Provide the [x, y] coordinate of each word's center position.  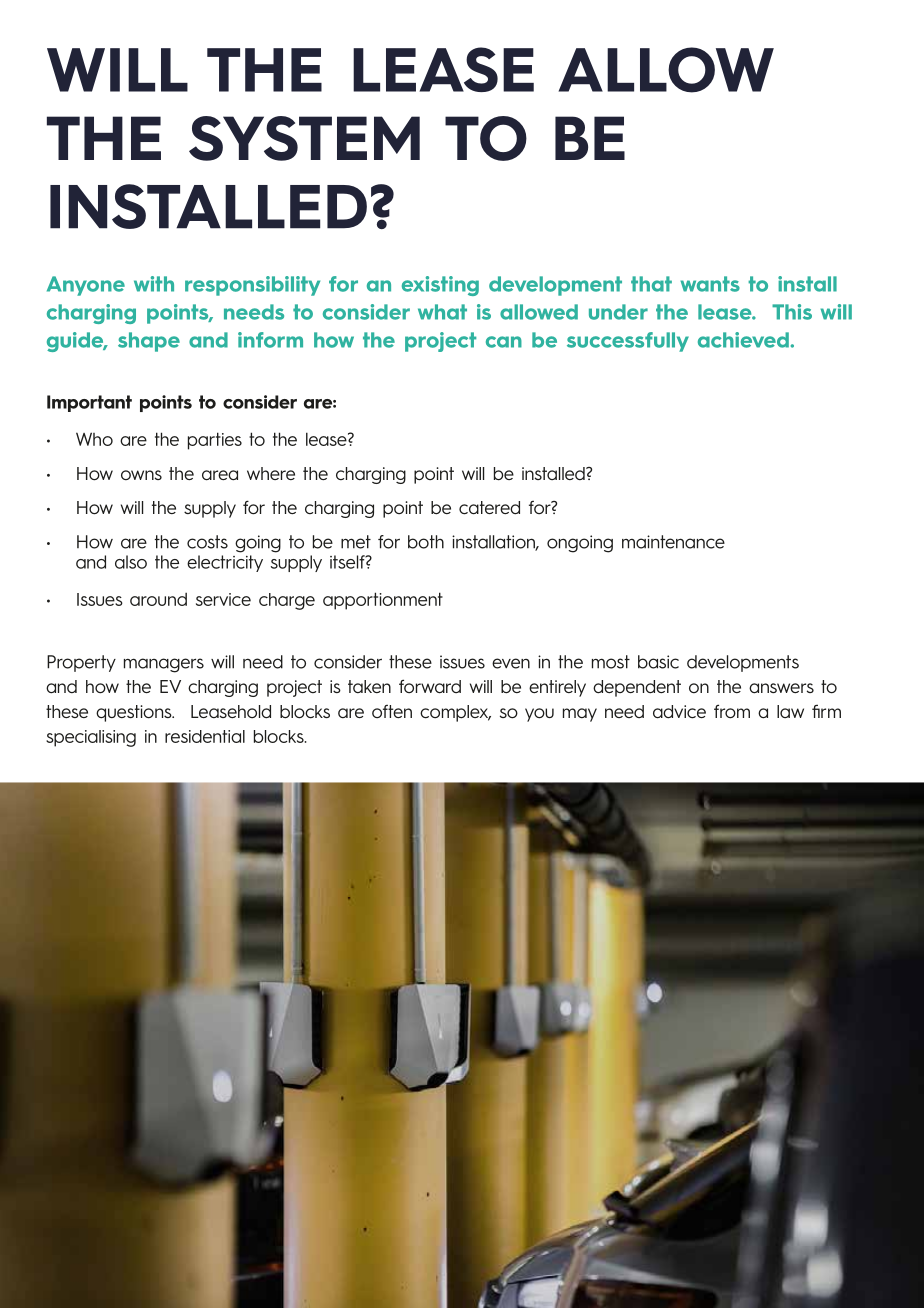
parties [215, 441]
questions [135, 713]
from [732, 711]
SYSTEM [304, 138]
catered [489, 508]
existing [440, 286]
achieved [743, 340]
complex [455, 713]
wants [710, 284]
